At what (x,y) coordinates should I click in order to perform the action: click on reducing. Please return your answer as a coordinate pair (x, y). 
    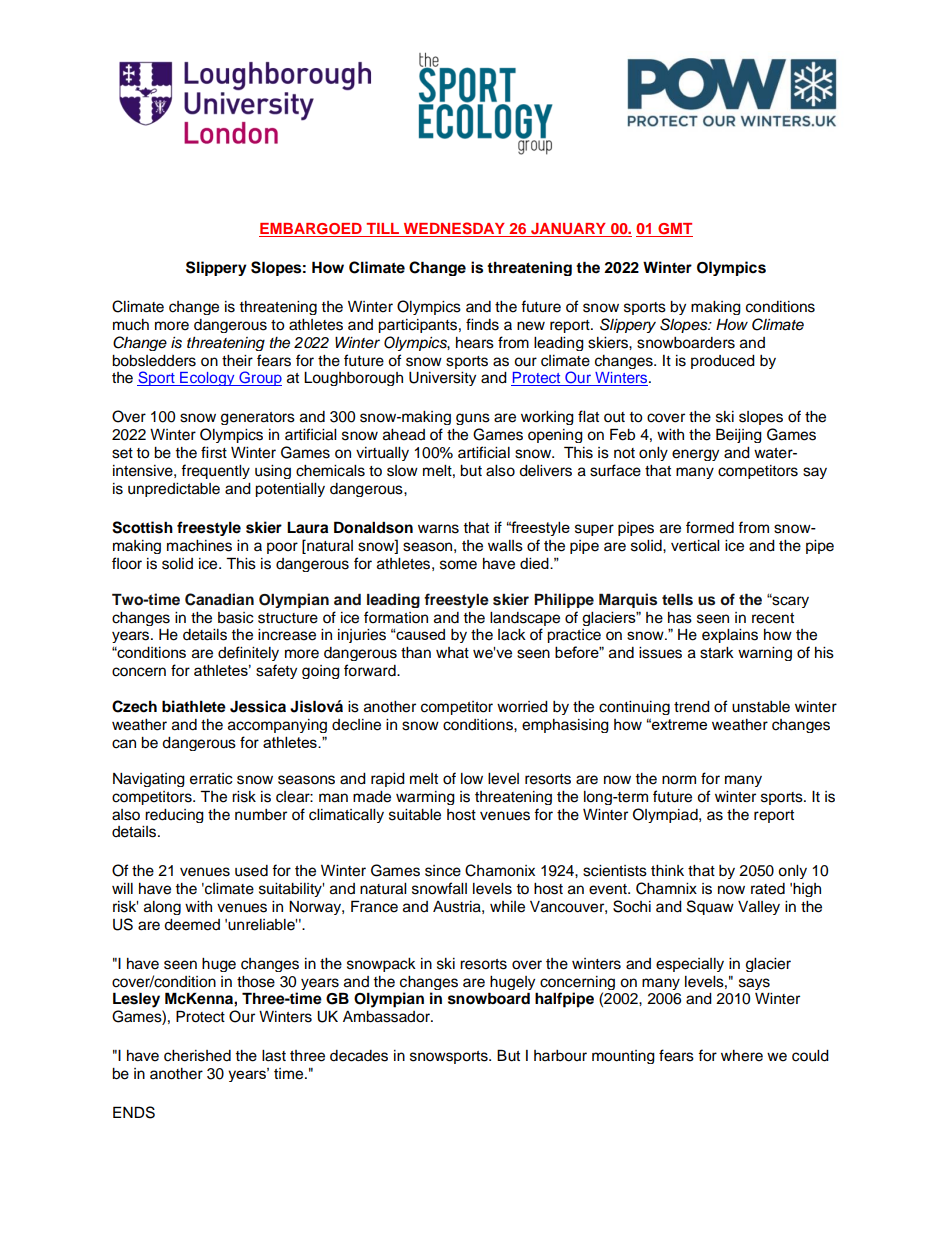
    Looking at the image, I should click on (174, 816).
